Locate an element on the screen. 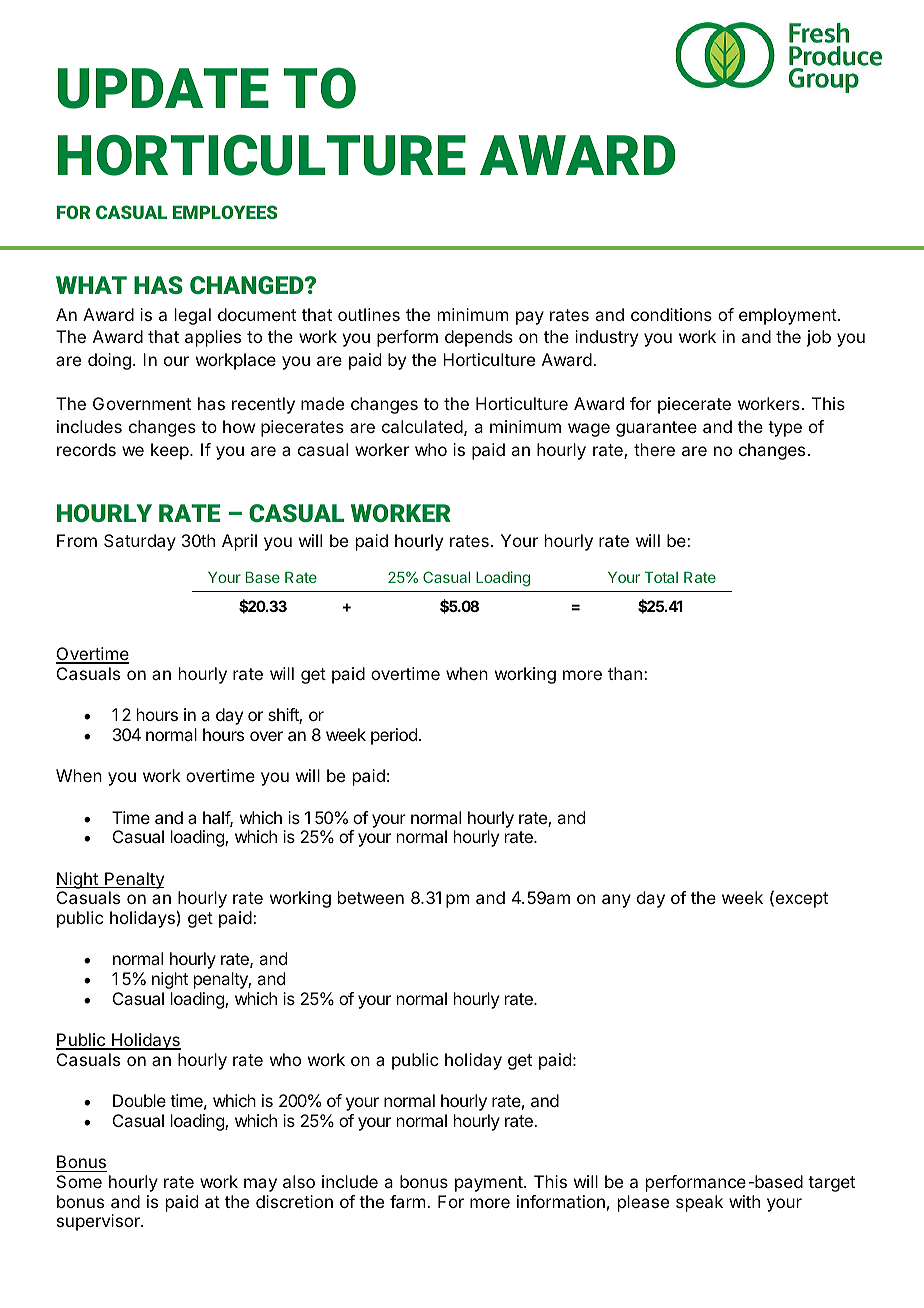 Image resolution: width=924 pixels, height=1308 pixels. between is located at coordinates (371, 897).
